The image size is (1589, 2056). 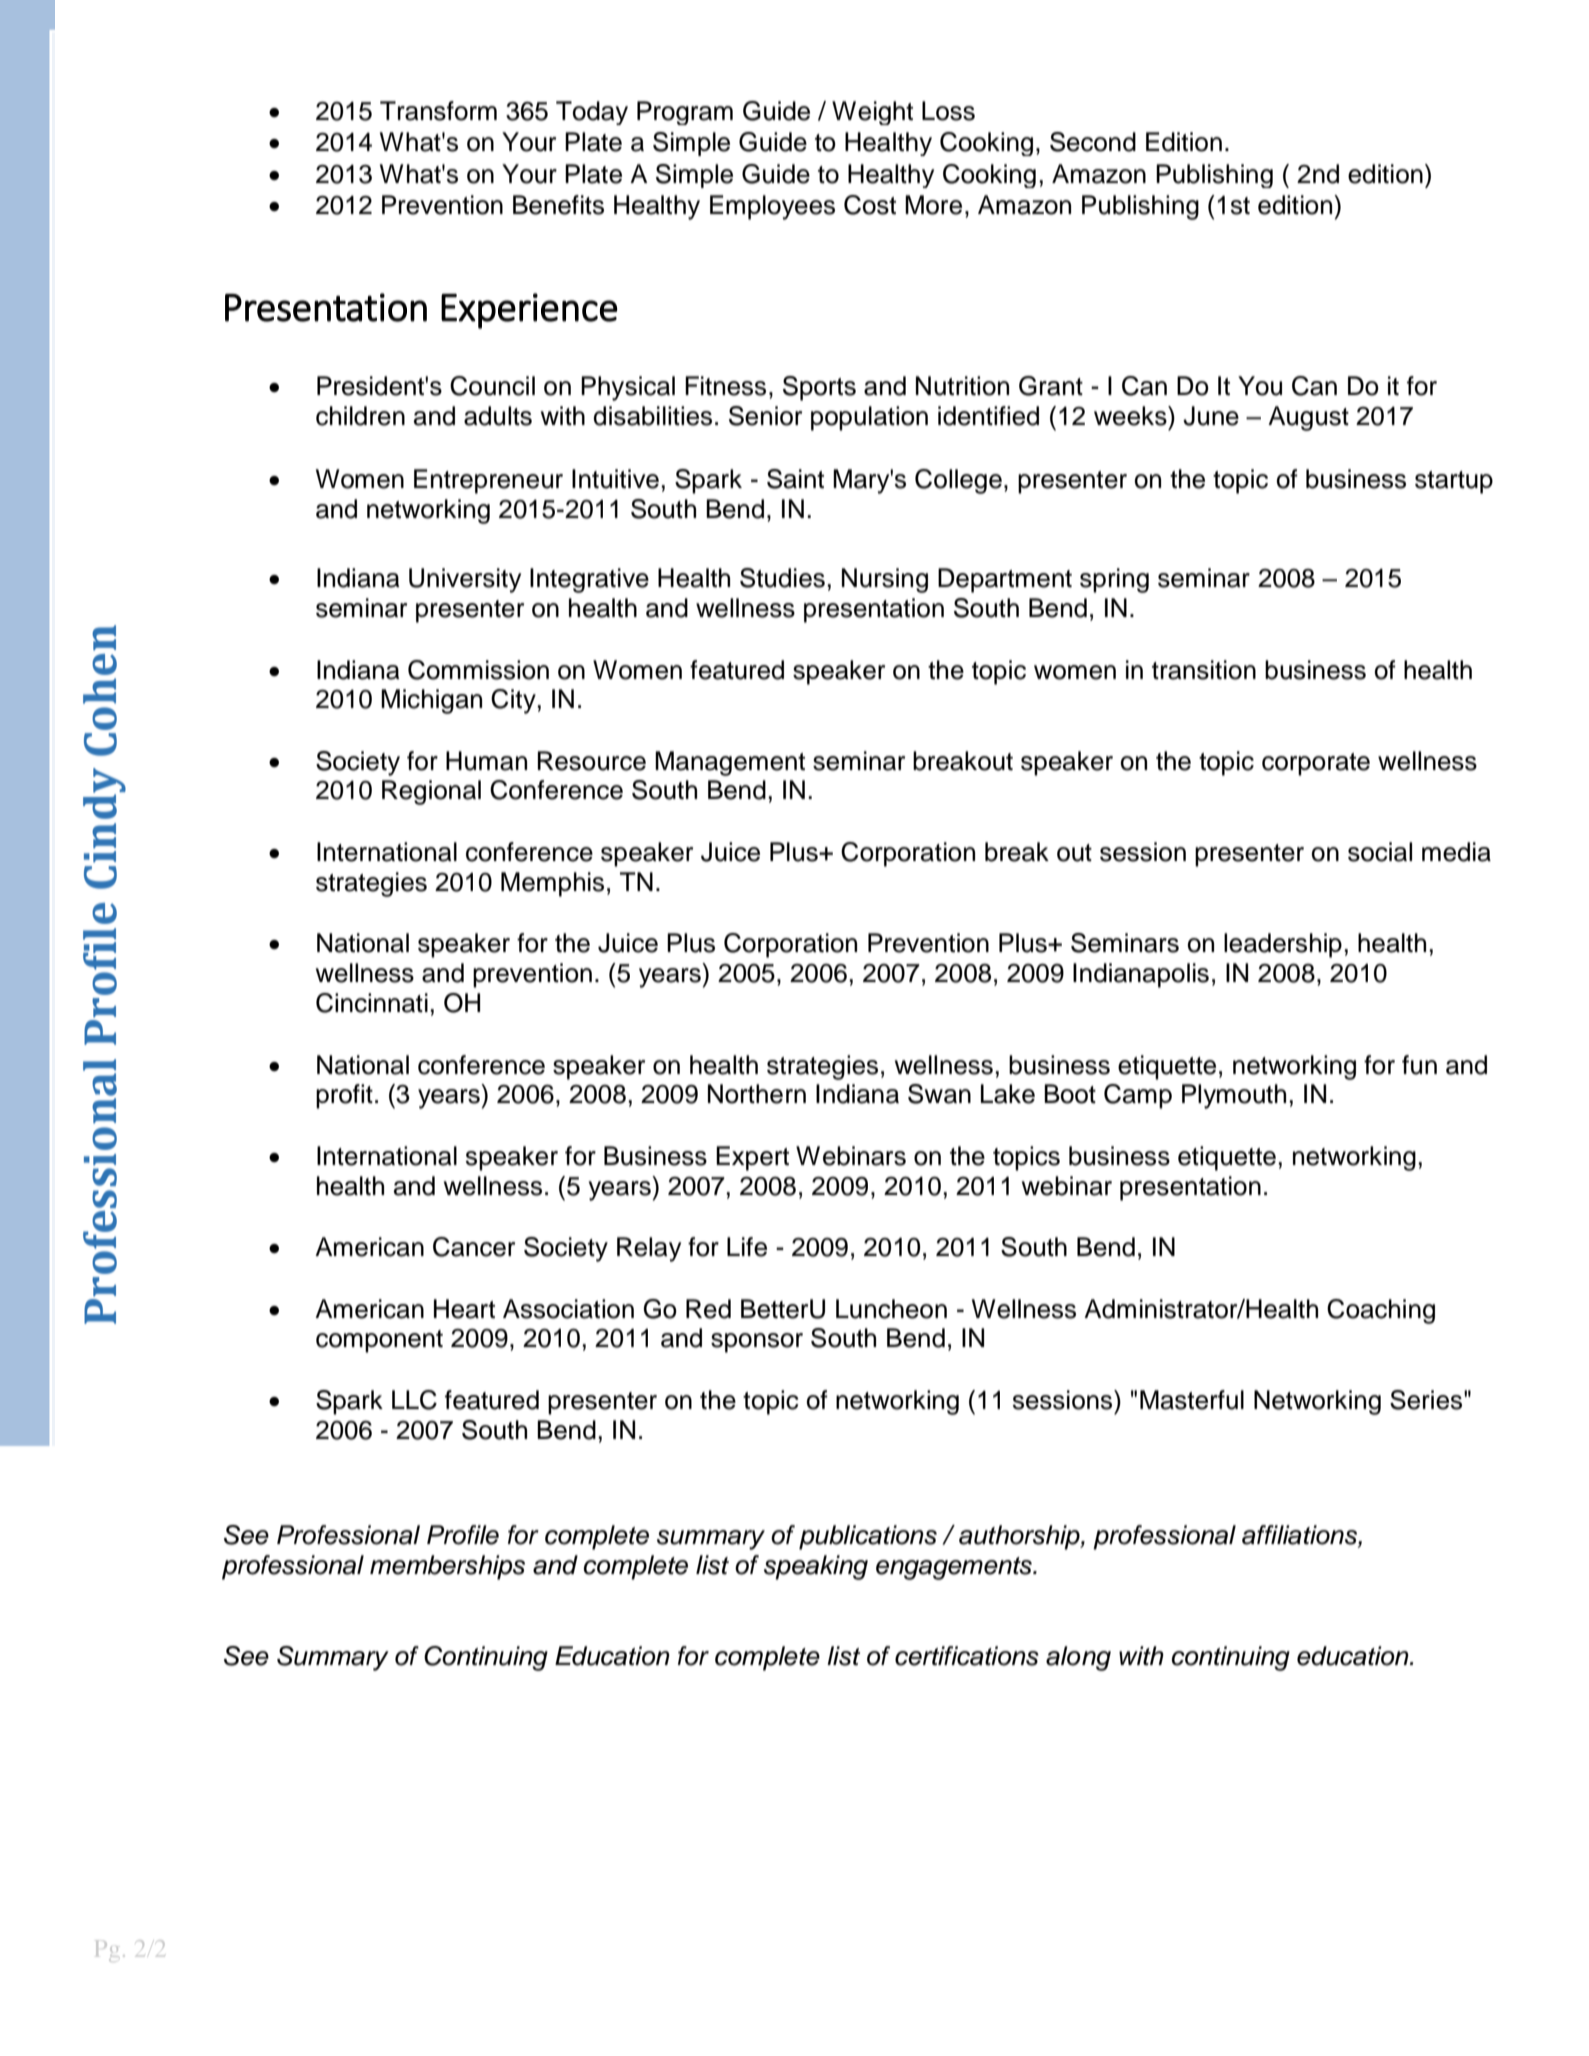 What do you see at coordinates (552, 884) in the image?
I see `Memphis` at bounding box center [552, 884].
